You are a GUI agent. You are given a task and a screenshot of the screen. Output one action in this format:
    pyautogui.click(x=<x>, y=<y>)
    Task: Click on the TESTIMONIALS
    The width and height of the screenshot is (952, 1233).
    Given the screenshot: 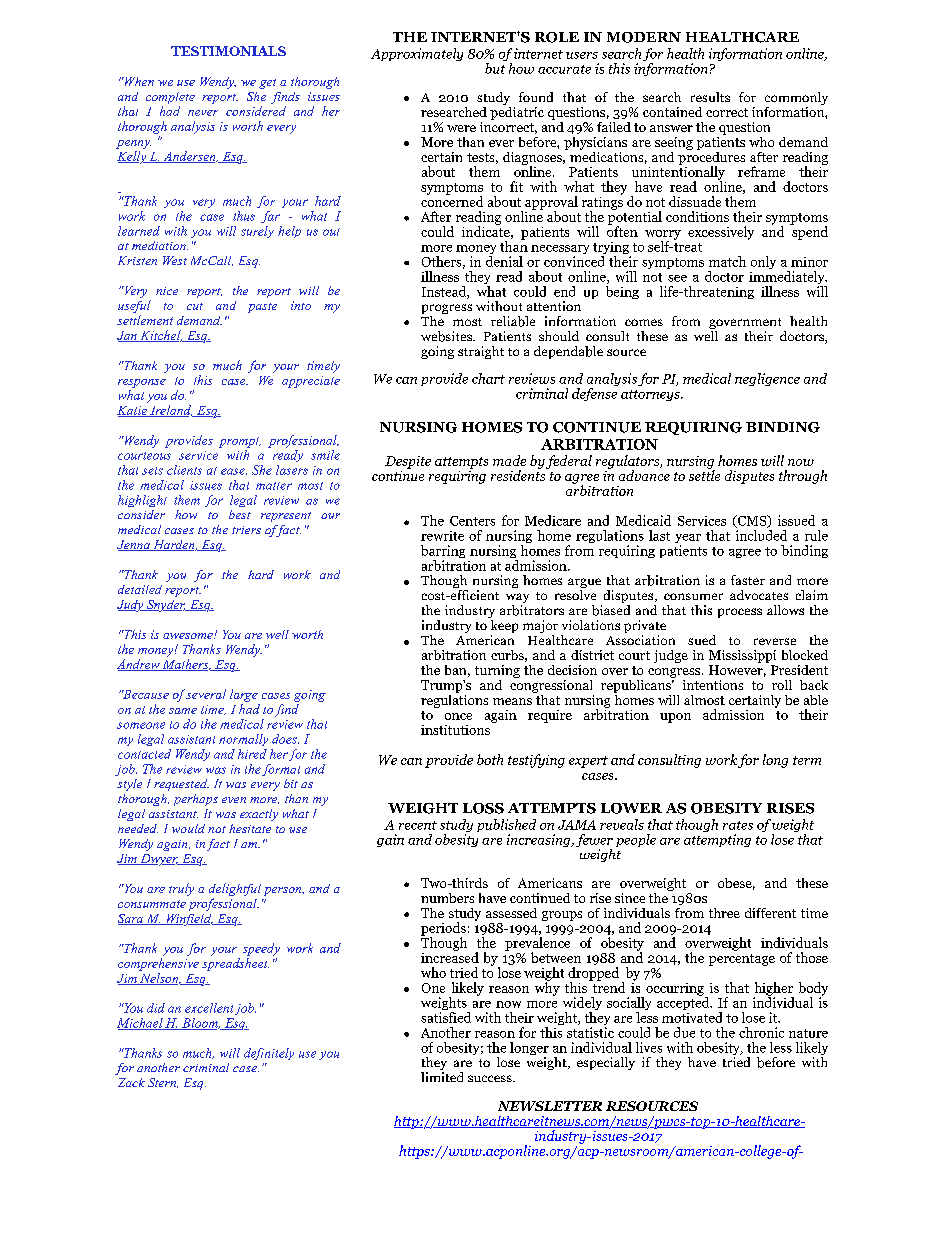 What is the action you would take?
    pyautogui.click(x=228, y=51)
